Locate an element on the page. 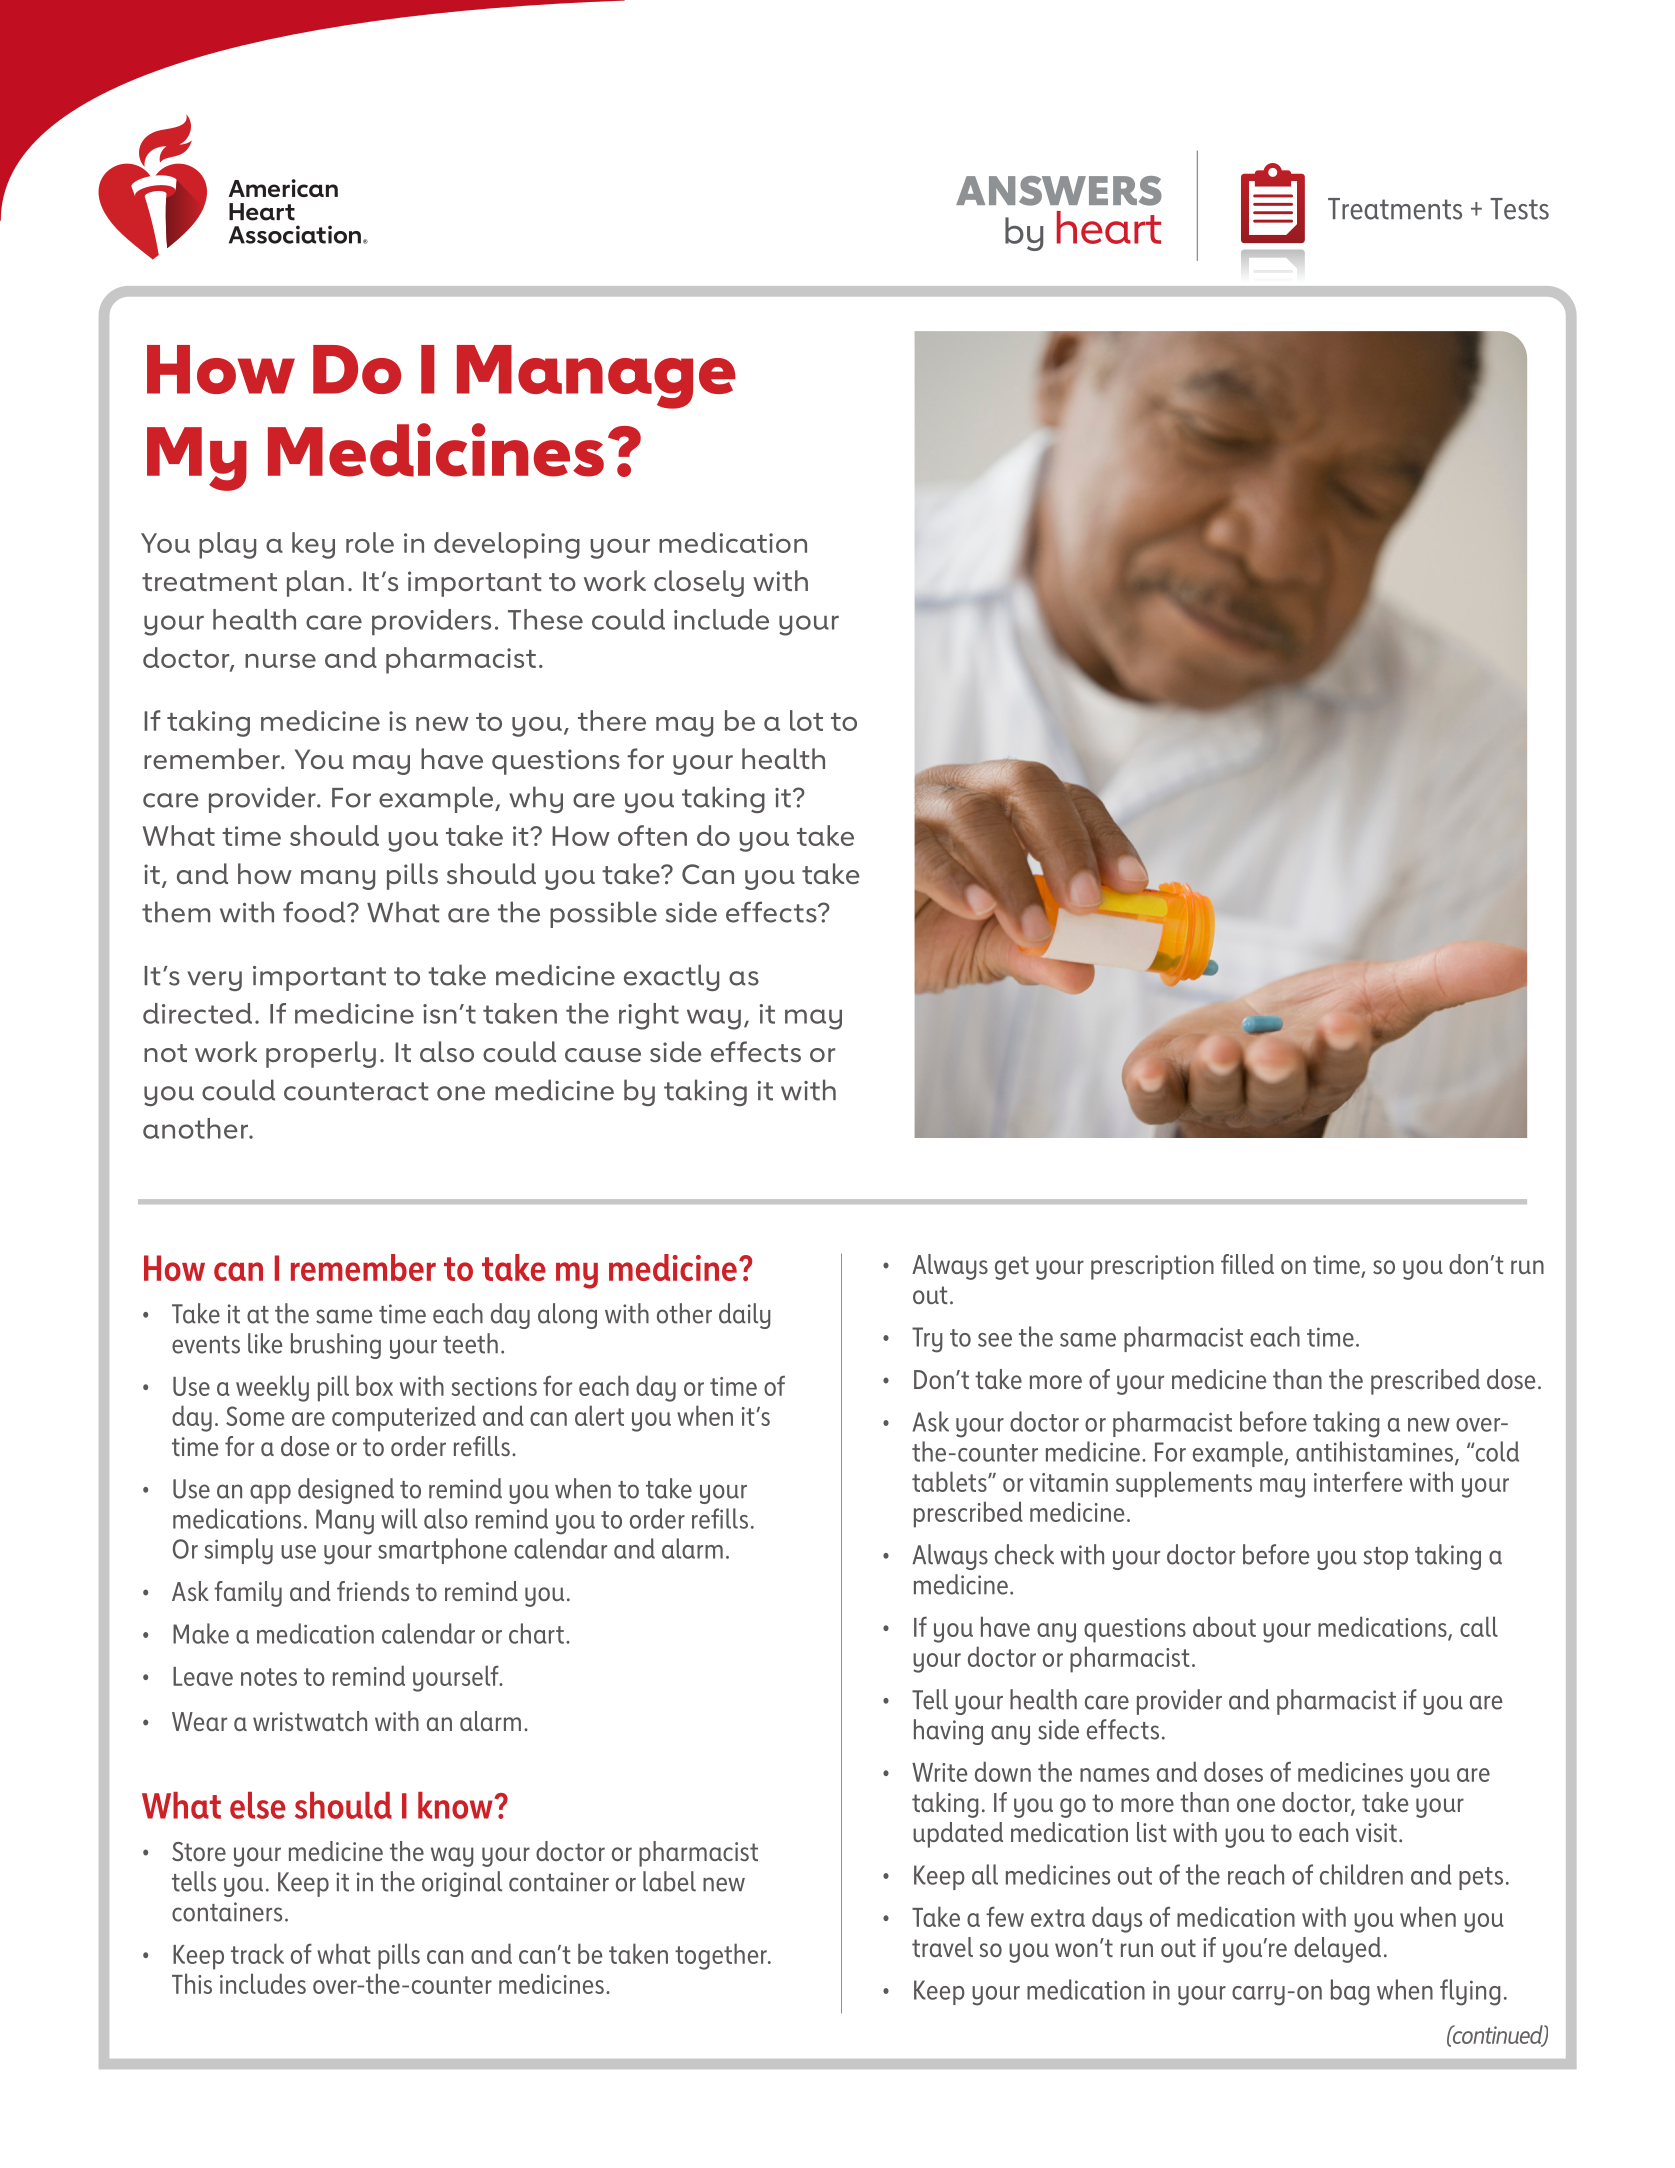 Image resolution: width=1675 pixels, height=2168 pixels. Tests is located at coordinates (1519, 209).
